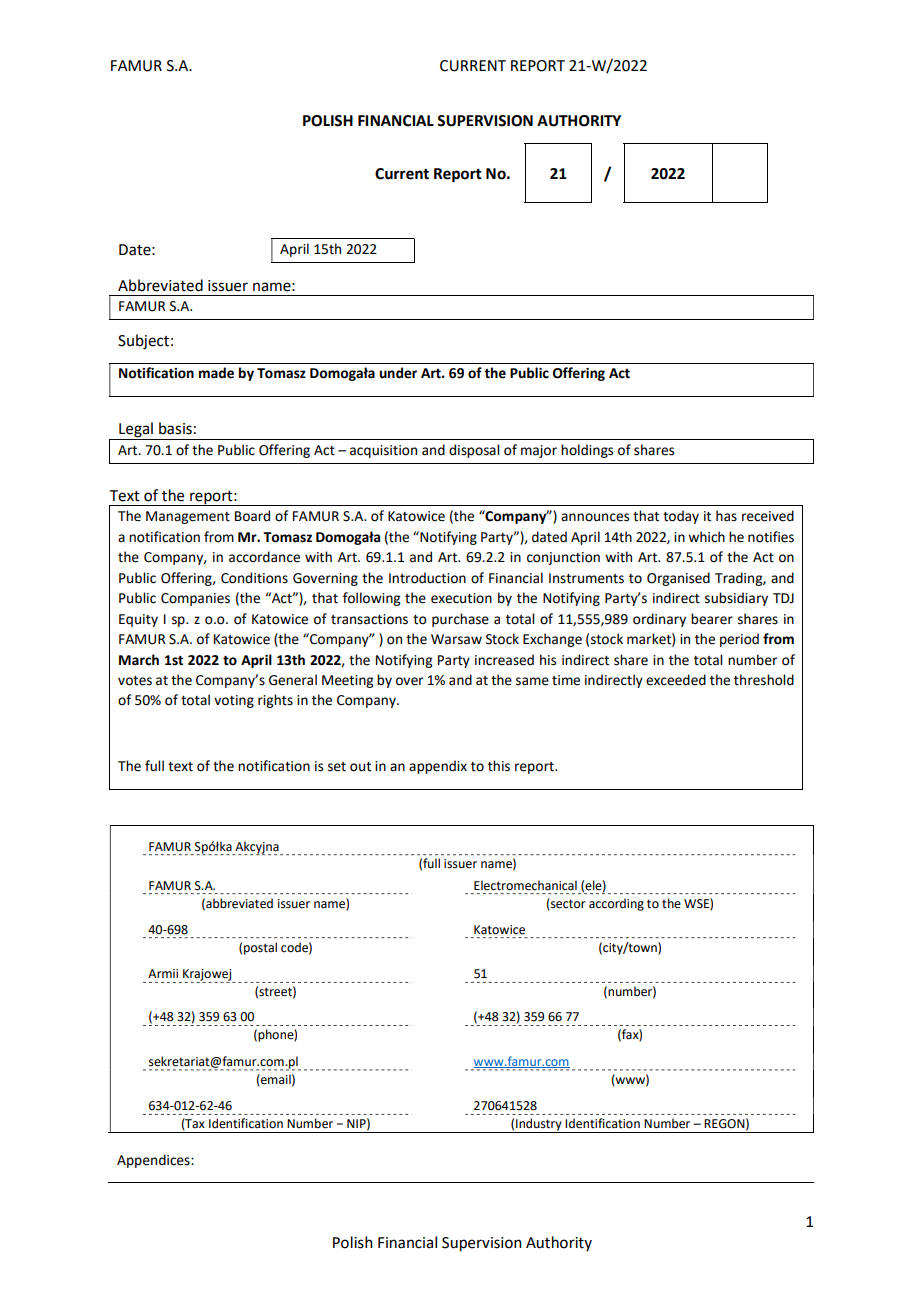  Describe the element at coordinates (438, 767) in the screenshot. I see `appendix` at that location.
